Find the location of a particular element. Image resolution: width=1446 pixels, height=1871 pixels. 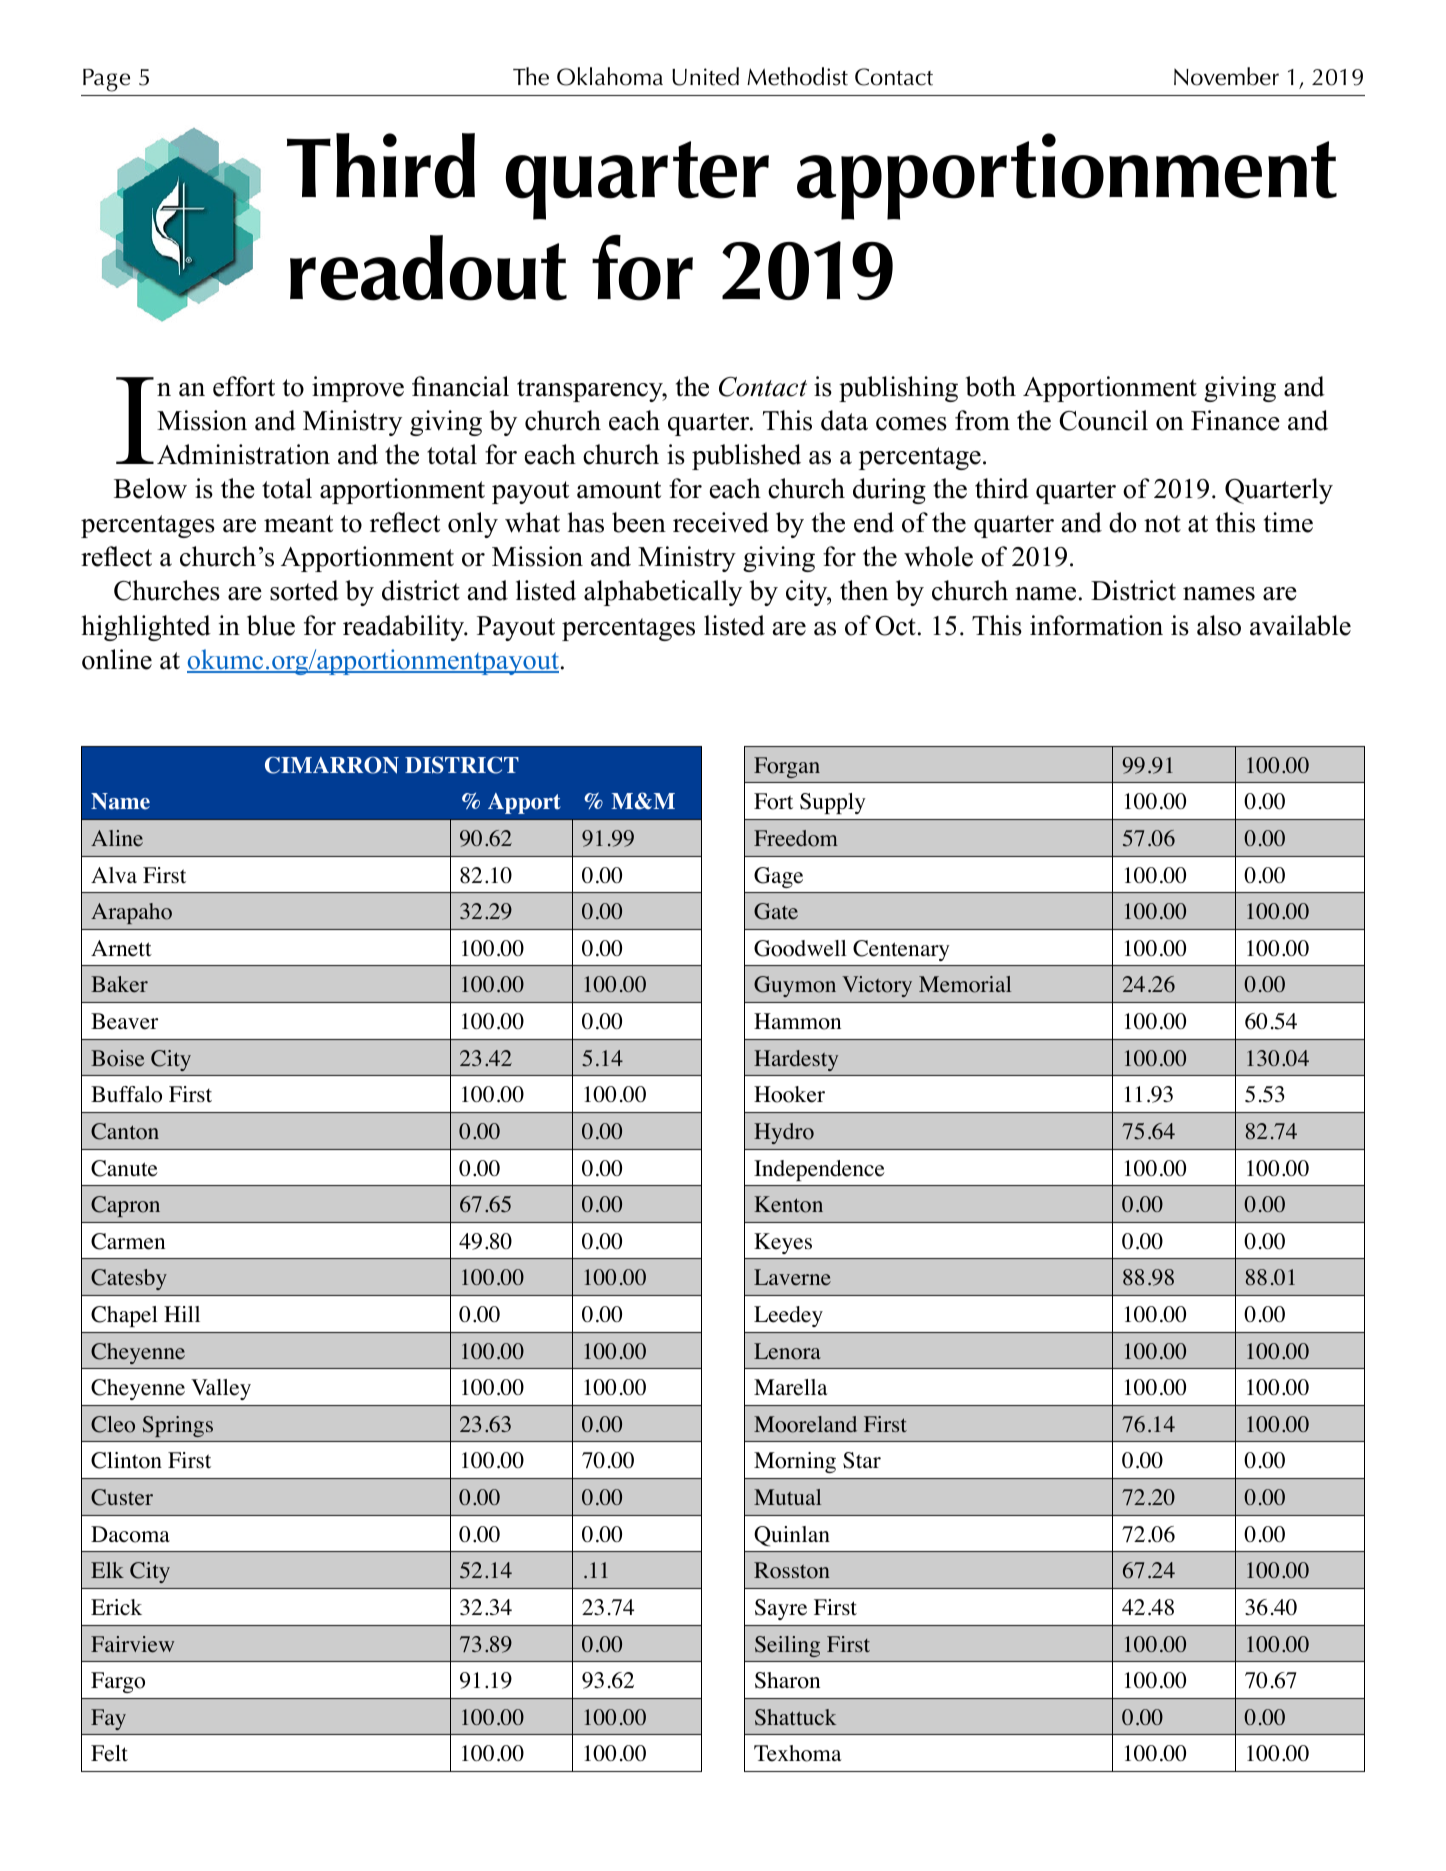

Arapaho is located at coordinates (131, 913).
